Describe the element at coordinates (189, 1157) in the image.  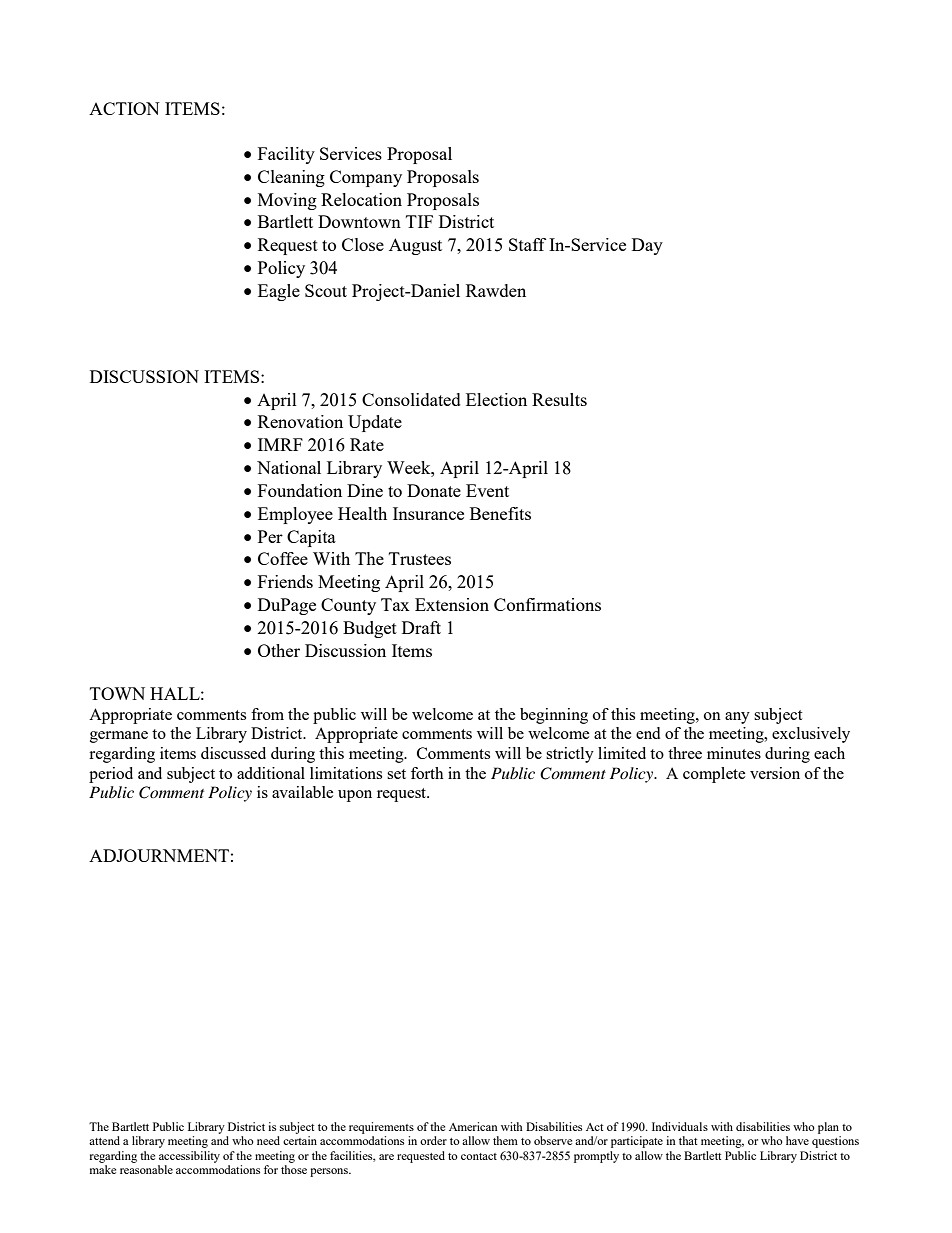
I see `accessibility` at that location.
